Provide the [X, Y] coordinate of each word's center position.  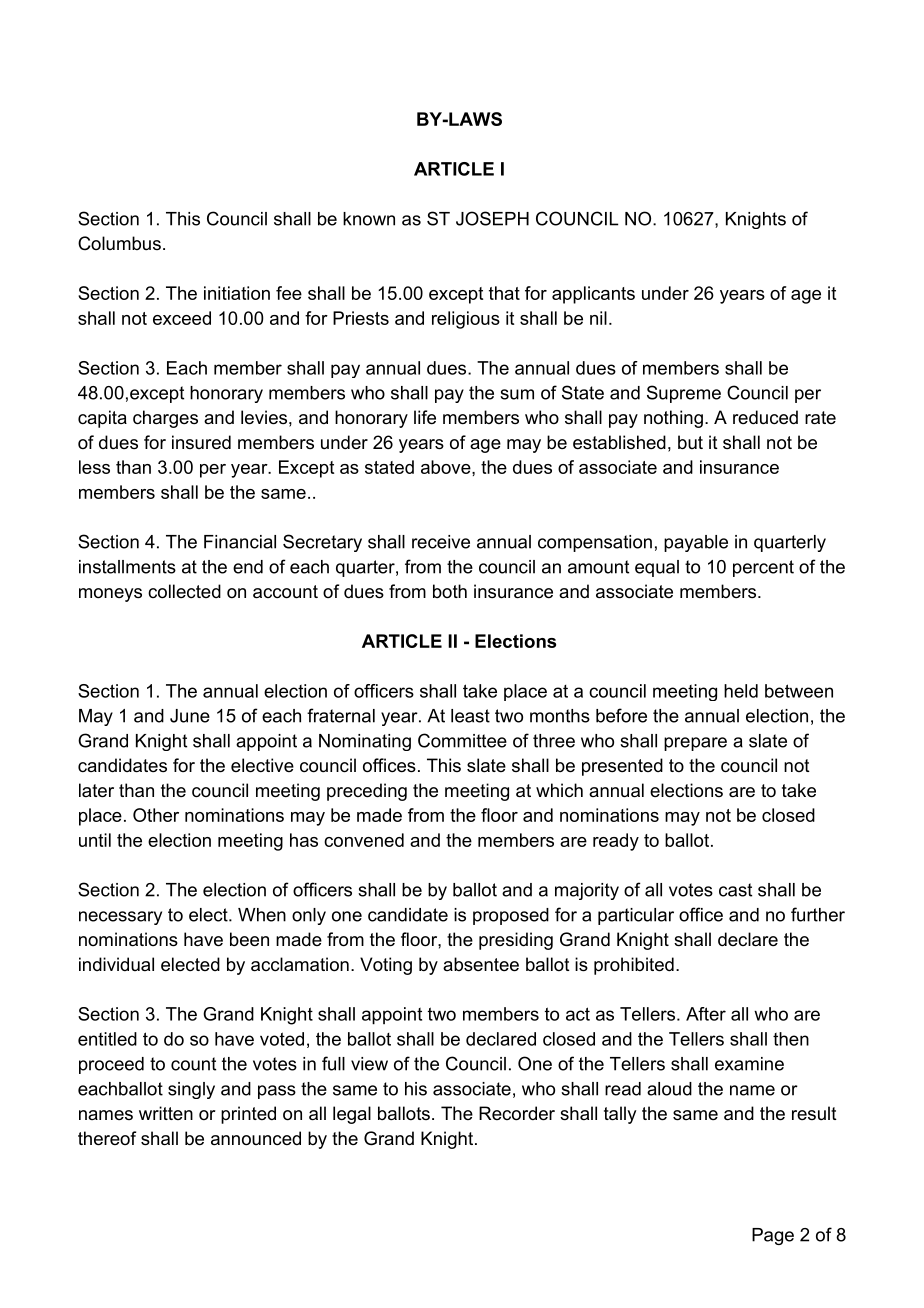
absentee [481, 964]
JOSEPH [492, 218]
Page [773, 1236]
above [447, 467]
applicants [593, 295]
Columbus [119, 243]
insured [201, 442]
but [690, 442]
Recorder [517, 1113]
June [190, 716]
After [706, 1014]
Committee [462, 740]
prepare [695, 744]
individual [116, 964]
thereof [107, 1138]
